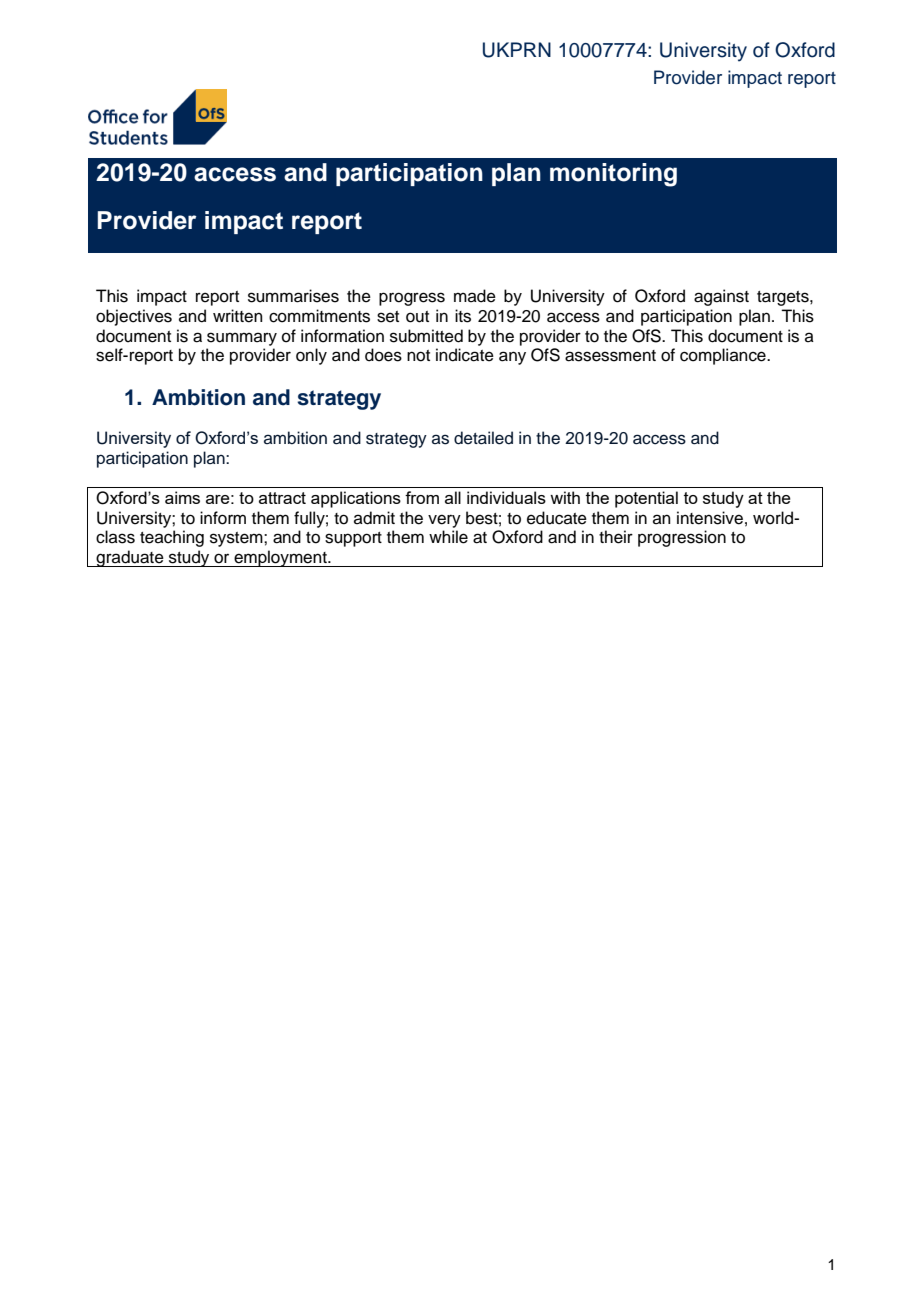  What do you see at coordinates (293, 296) in the screenshot?
I see `summarises` at bounding box center [293, 296].
